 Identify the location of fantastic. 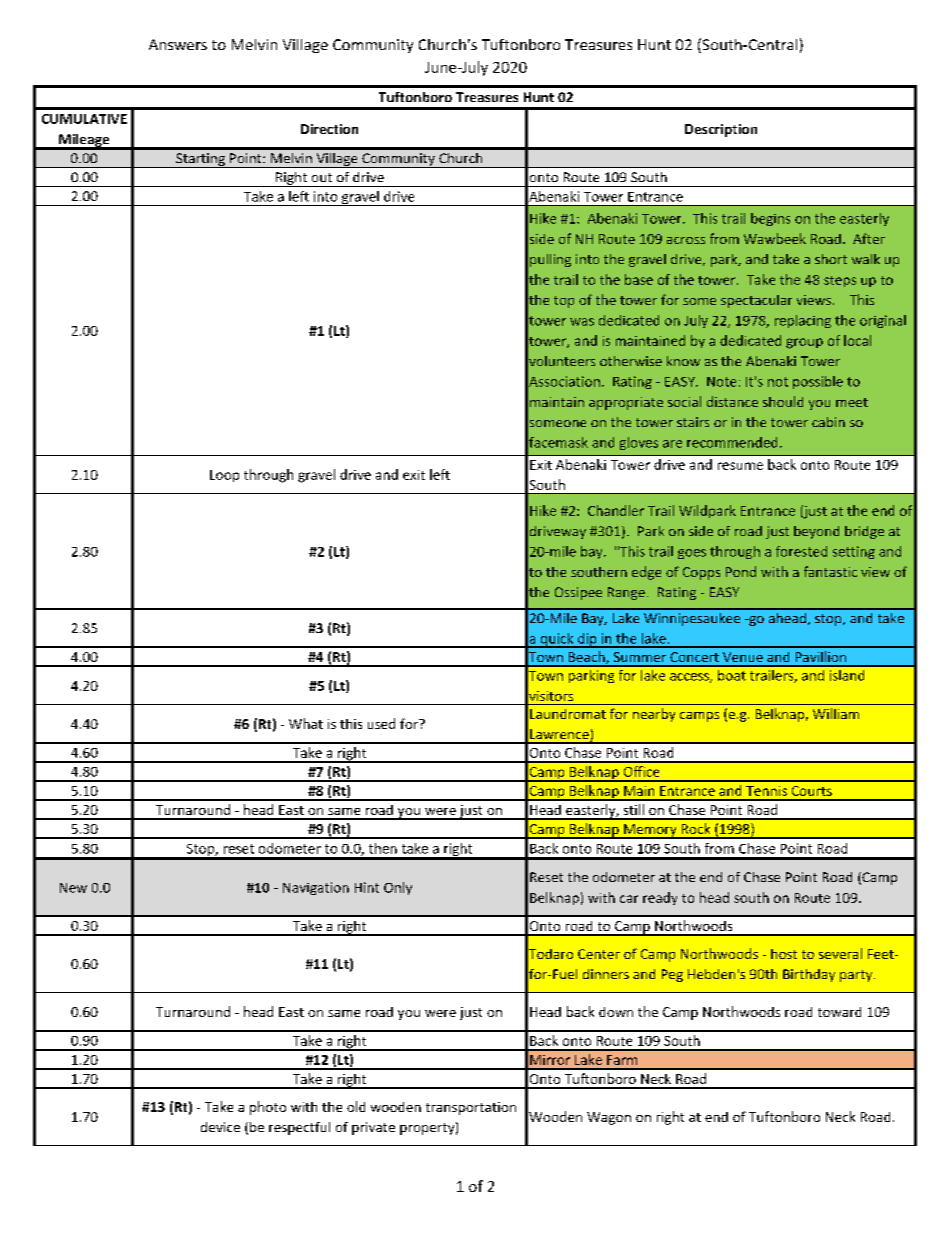
(830, 571).
